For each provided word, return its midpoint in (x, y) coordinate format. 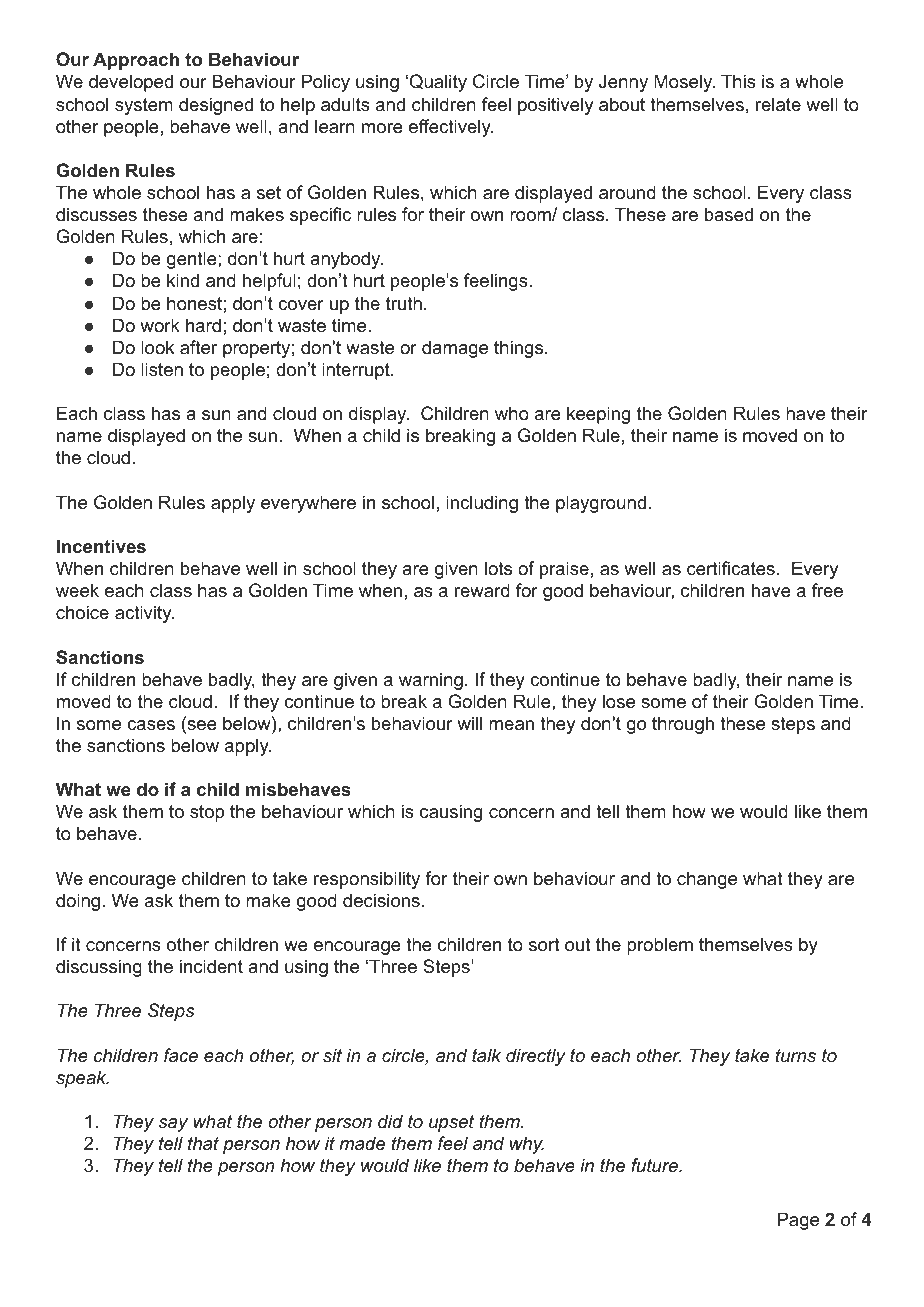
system (144, 106)
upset (451, 1123)
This (738, 81)
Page (798, 1221)
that (203, 1143)
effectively (451, 128)
